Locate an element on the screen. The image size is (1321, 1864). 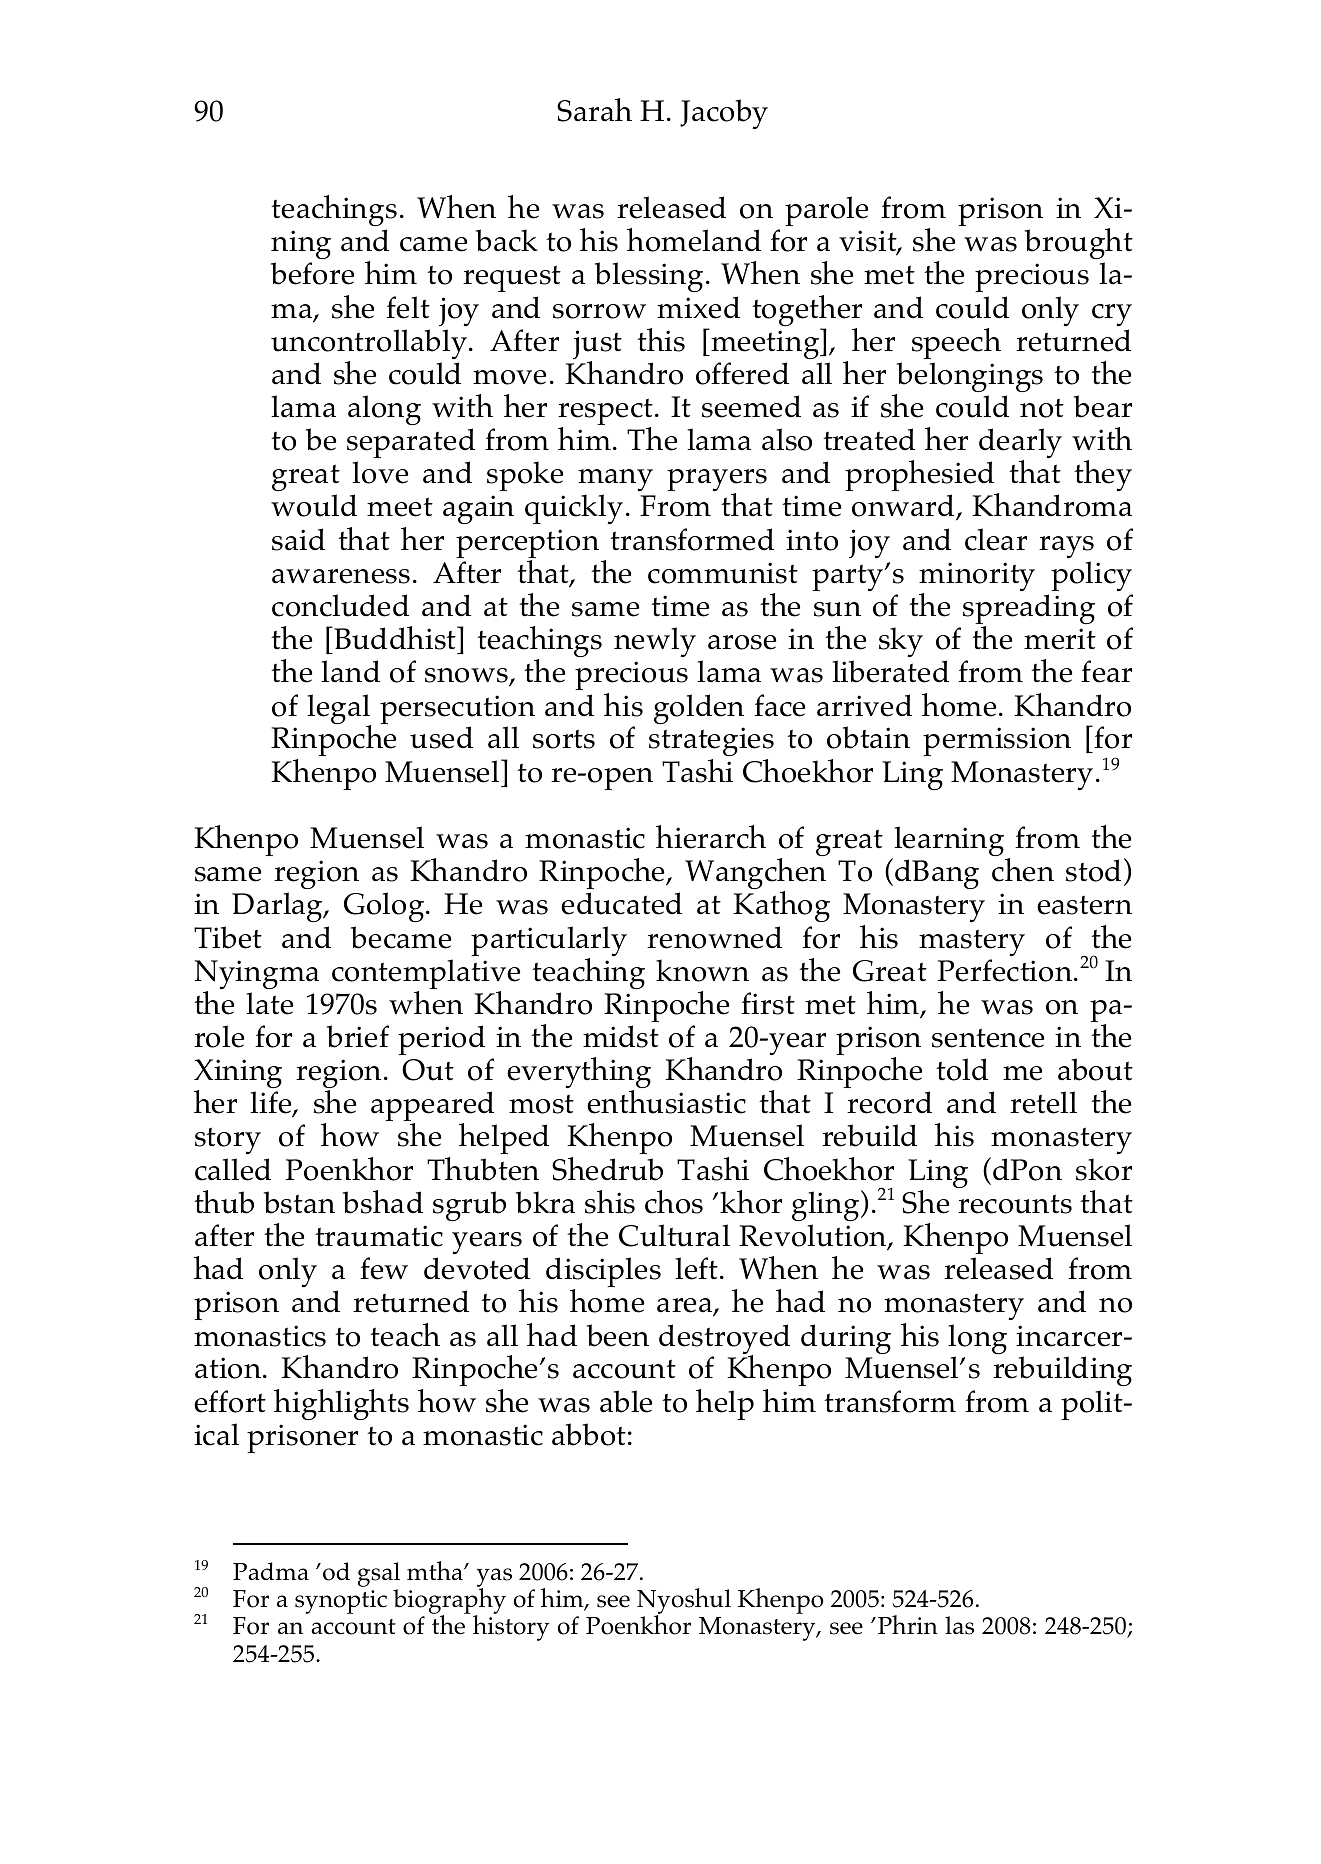
yas is located at coordinates (494, 1579).
